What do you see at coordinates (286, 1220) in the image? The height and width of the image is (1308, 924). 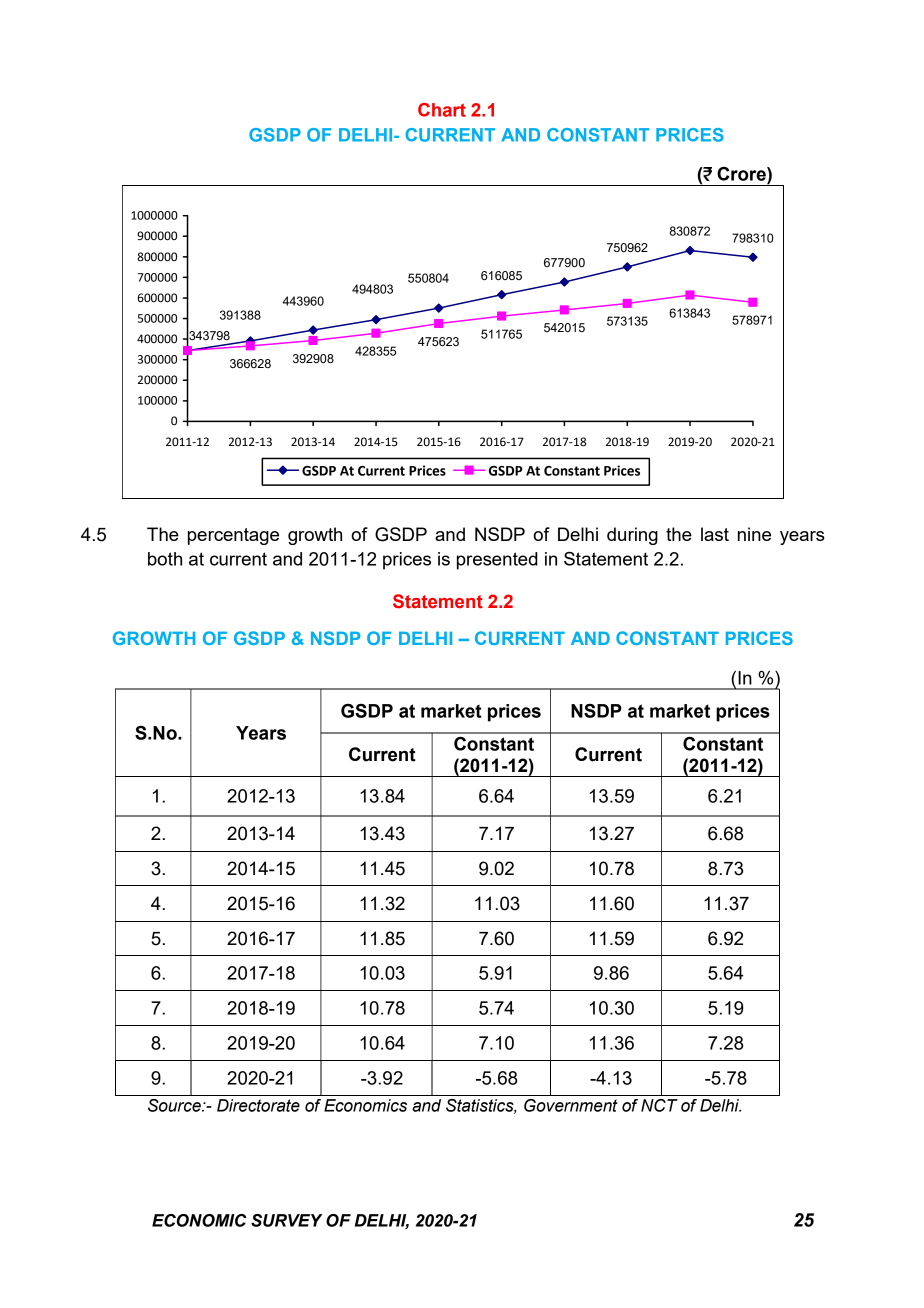 I see `SURVEY` at bounding box center [286, 1220].
